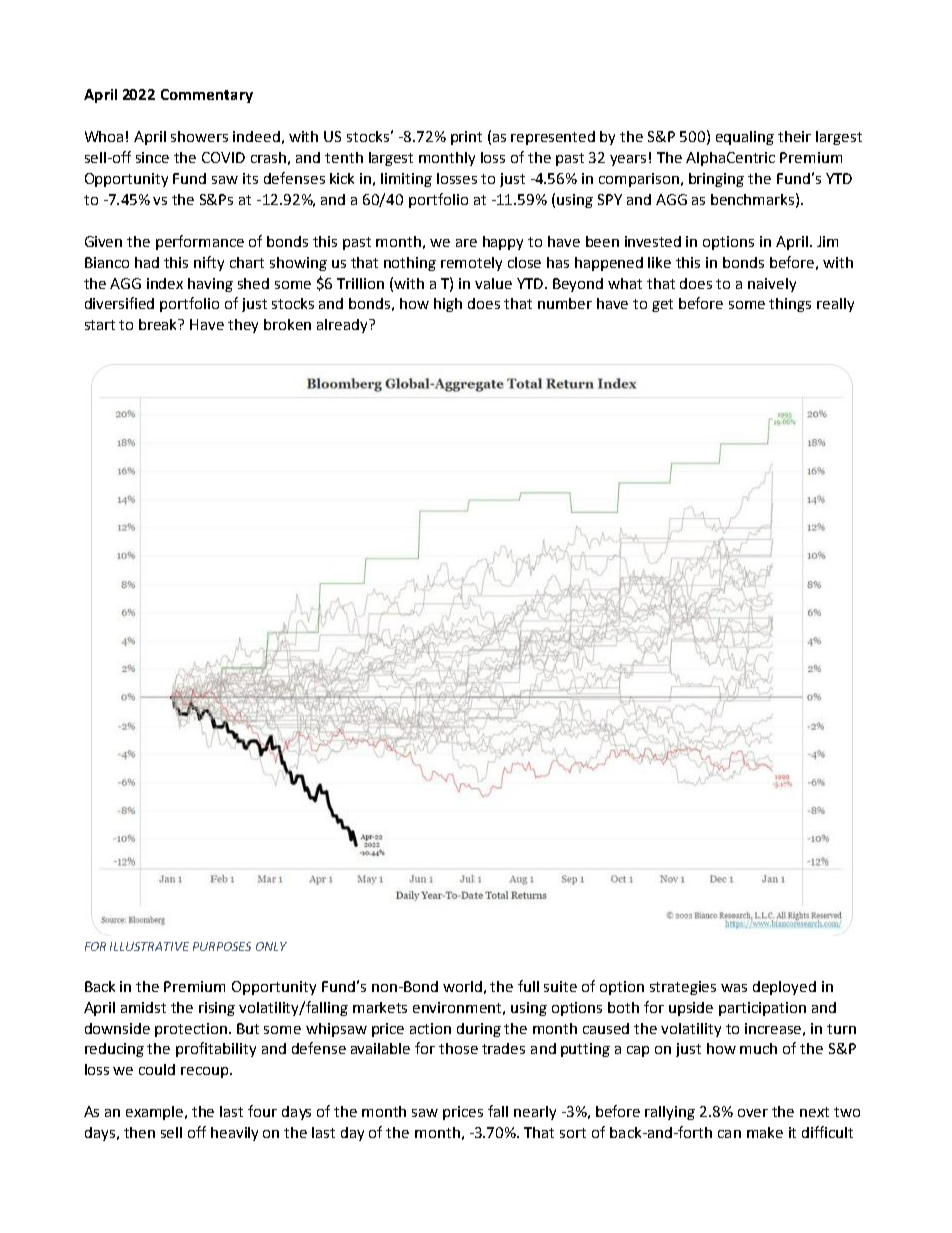  Describe the element at coordinates (156, 1113) in the page. I see `example` at that location.
